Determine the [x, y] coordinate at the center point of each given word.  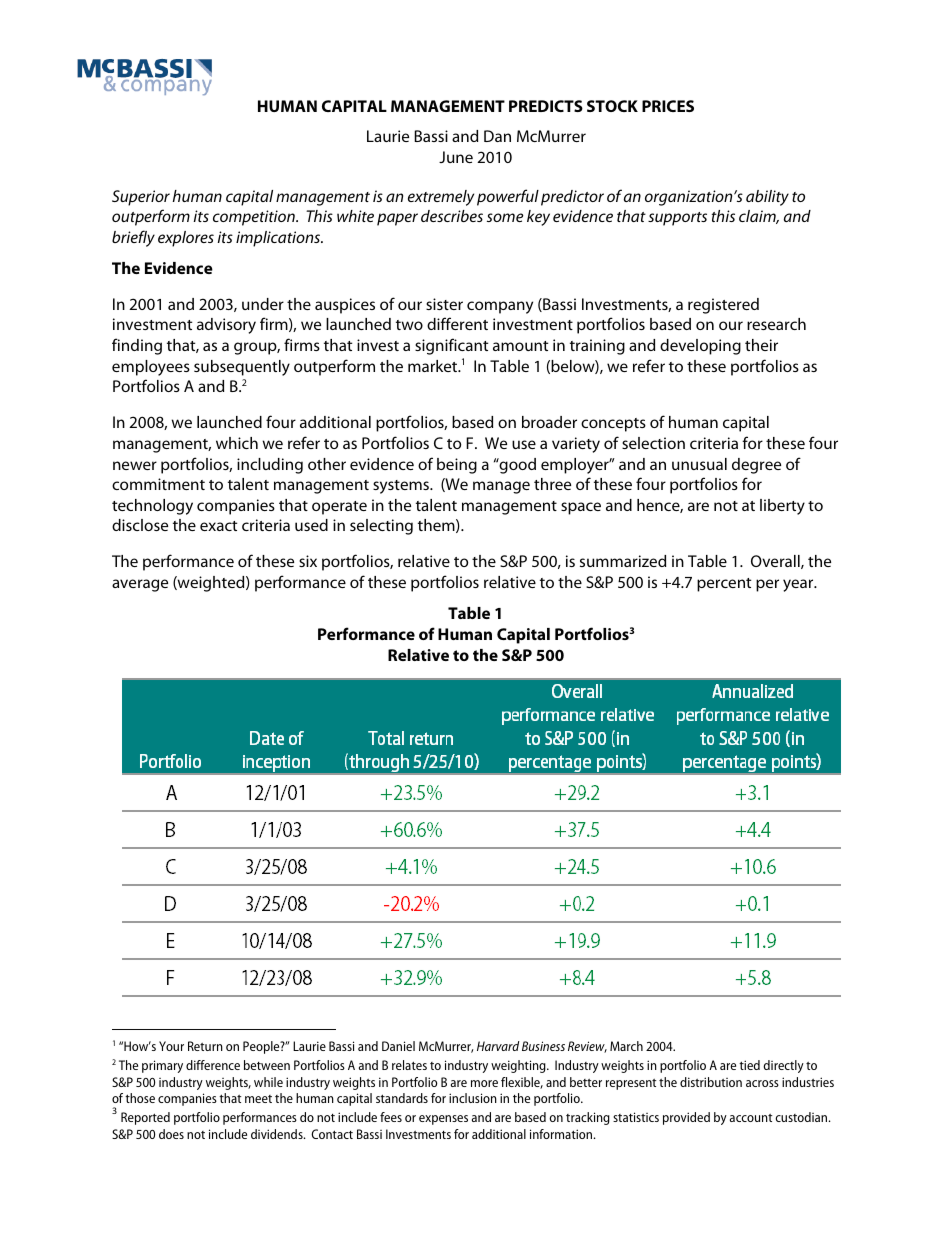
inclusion [473, 1098]
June [456, 157]
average [140, 585]
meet [258, 1099]
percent [724, 585]
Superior [141, 198]
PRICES [668, 106]
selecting [381, 527]
